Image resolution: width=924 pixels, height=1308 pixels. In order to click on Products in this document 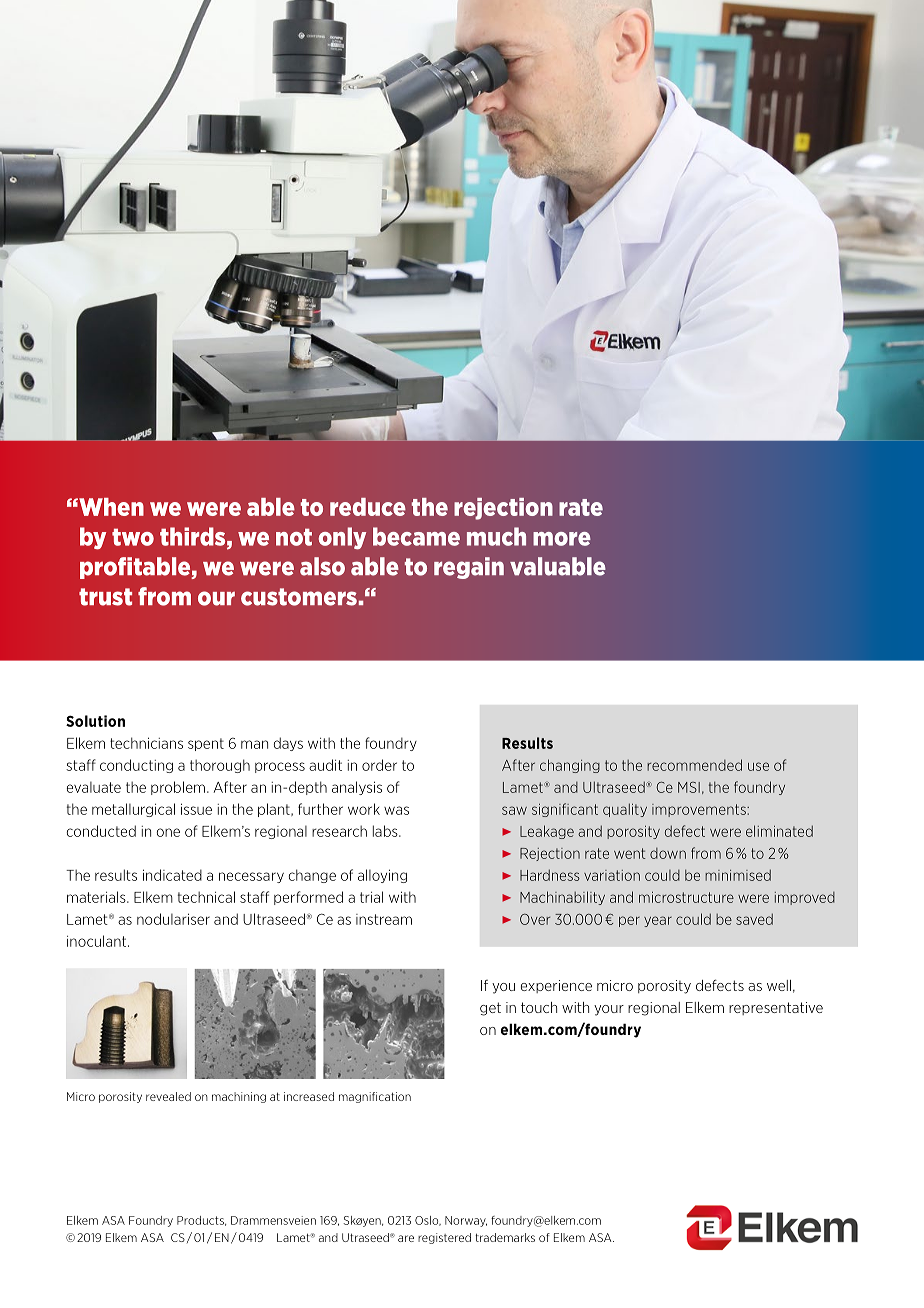, I will do `click(201, 1221)`.
